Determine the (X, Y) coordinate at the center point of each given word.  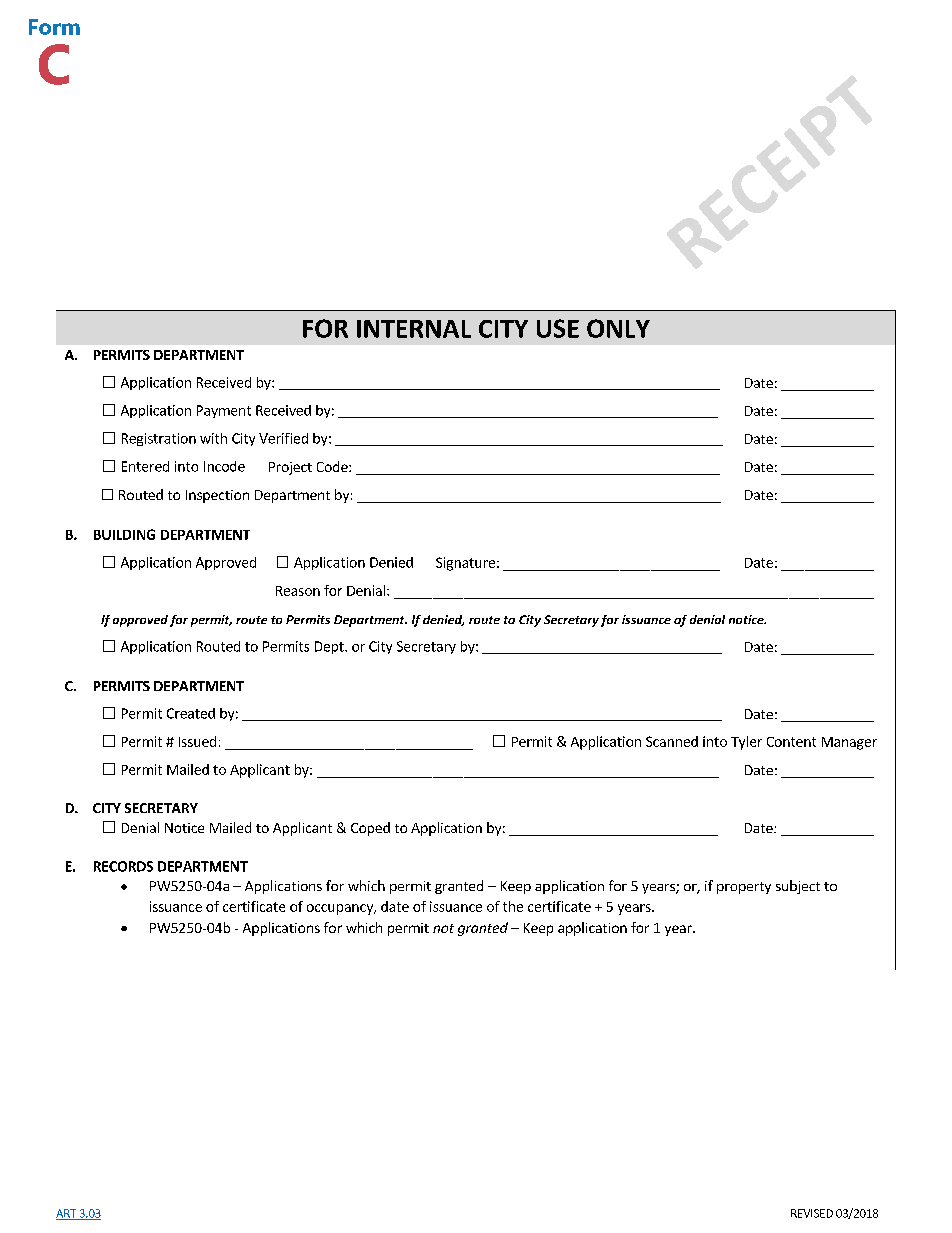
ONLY (618, 328)
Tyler (746, 743)
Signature (465, 564)
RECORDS (123, 866)
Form (54, 27)
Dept (330, 647)
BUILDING (124, 534)
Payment (224, 411)
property (744, 888)
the (513, 906)
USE (558, 328)
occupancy (341, 909)
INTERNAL (414, 329)
